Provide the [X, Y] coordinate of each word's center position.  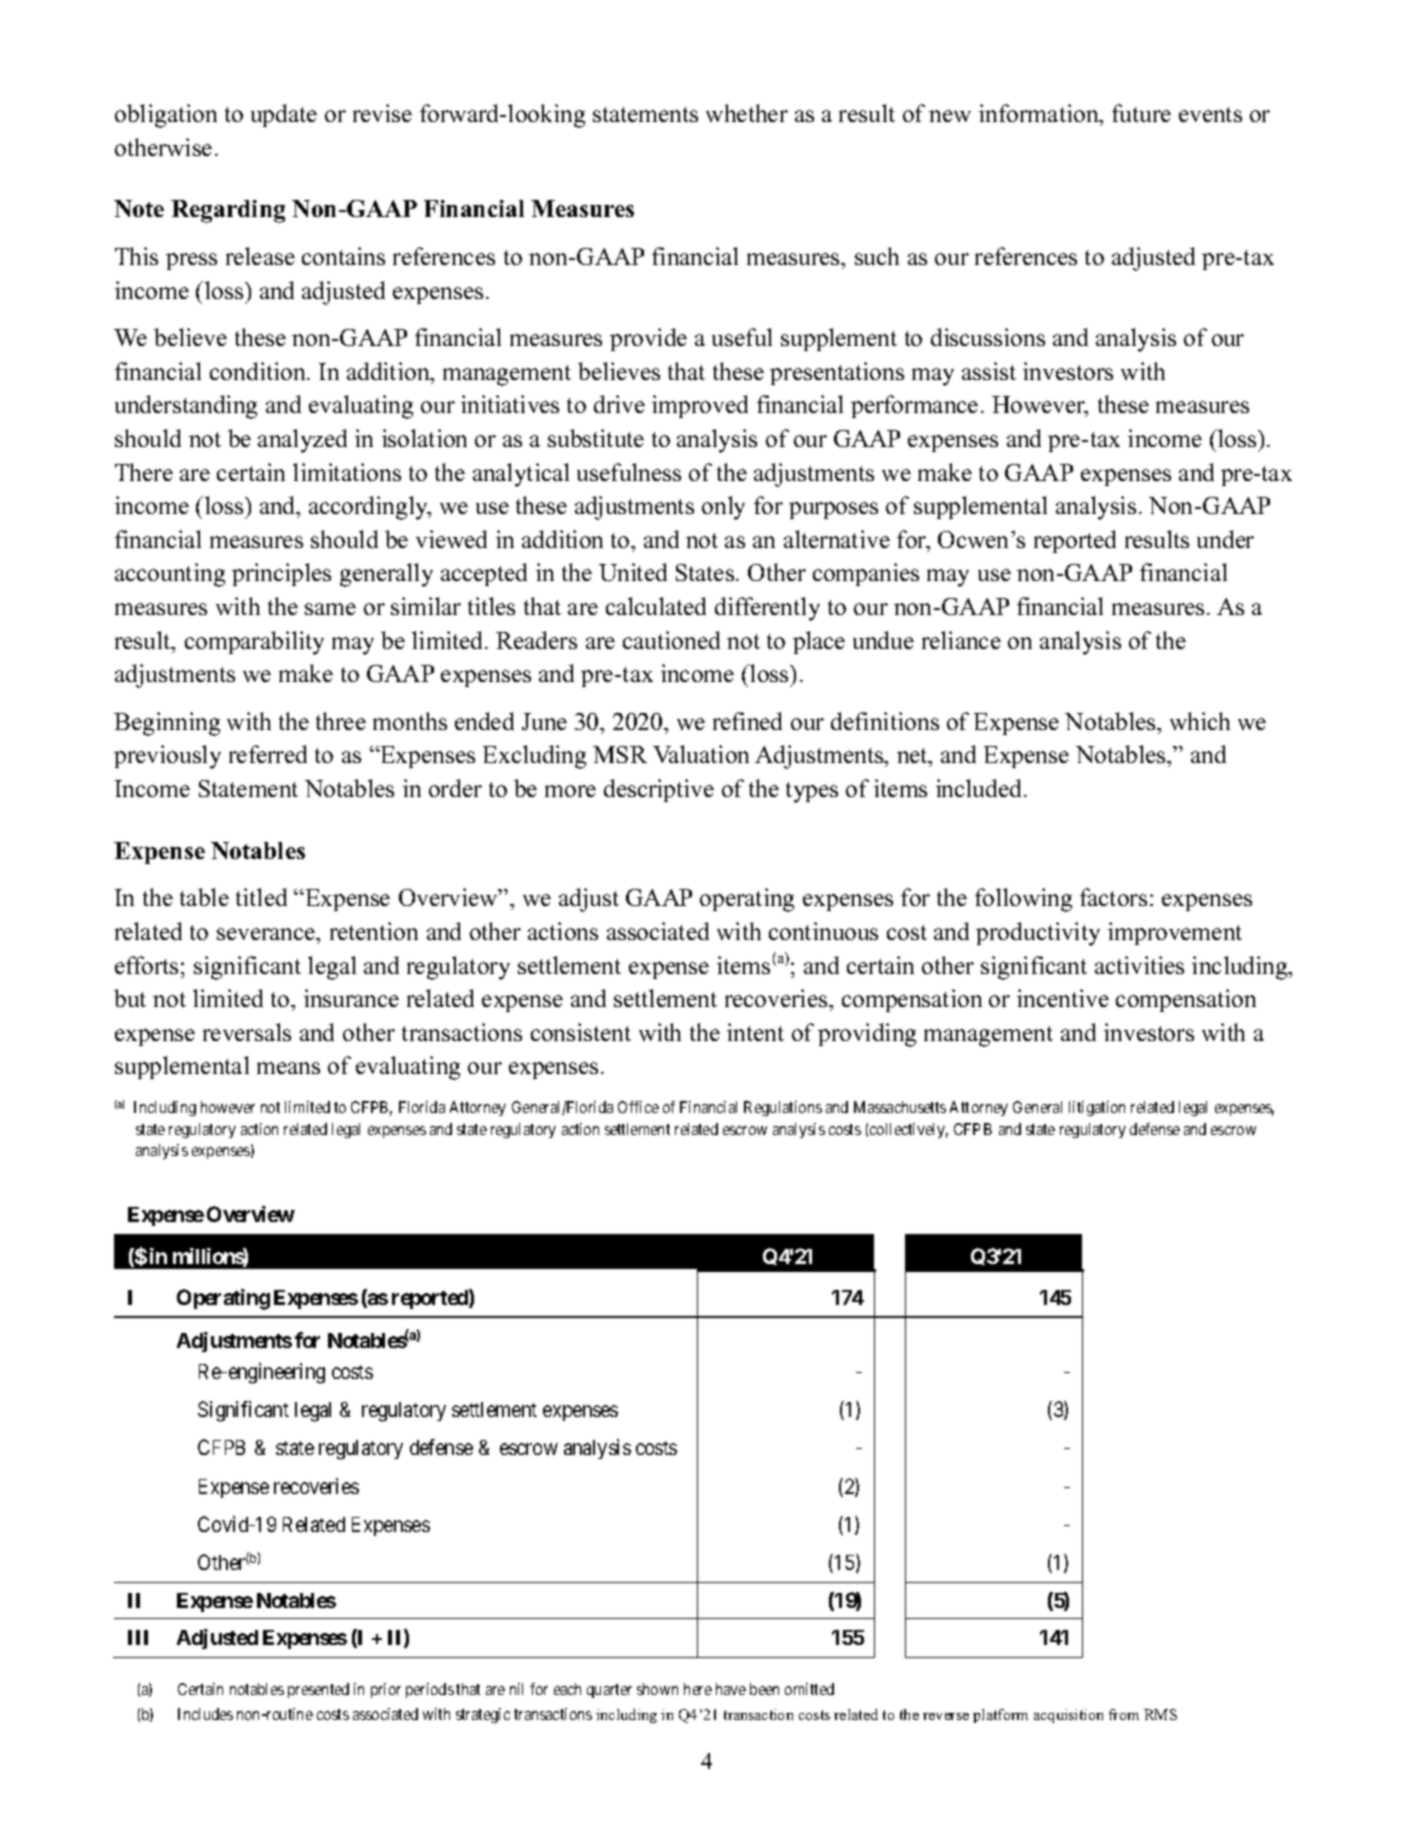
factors [1113, 897]
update [284, 115]
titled [261, 897]
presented [318, 1690]
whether [747, 113]
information [1040, 113]
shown [657, 1689]
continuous [823, 931]
